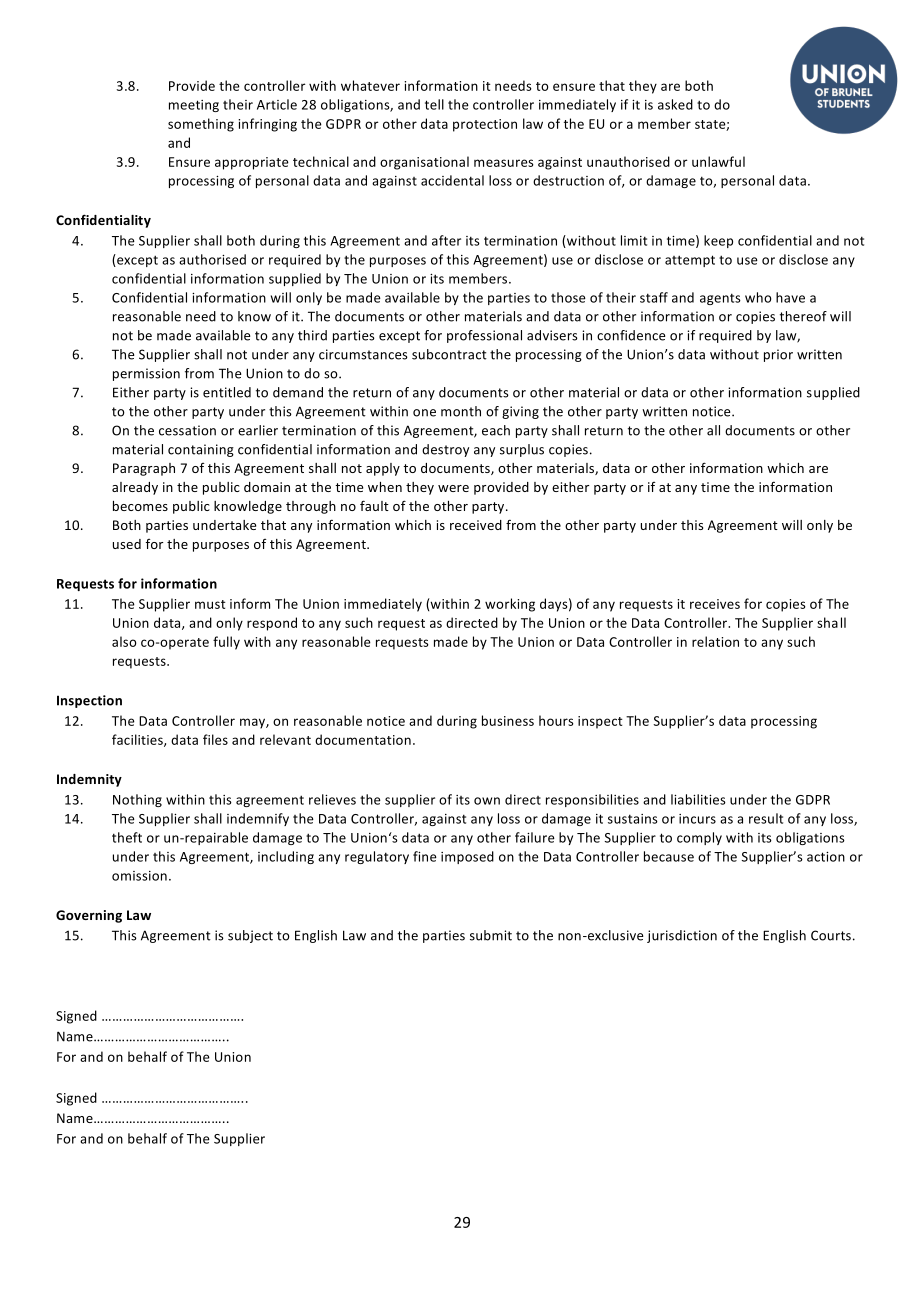 This image has width=924, height=1308. Describe the element at coordinates (139, 876) in the image. I see `omission` at that location.
